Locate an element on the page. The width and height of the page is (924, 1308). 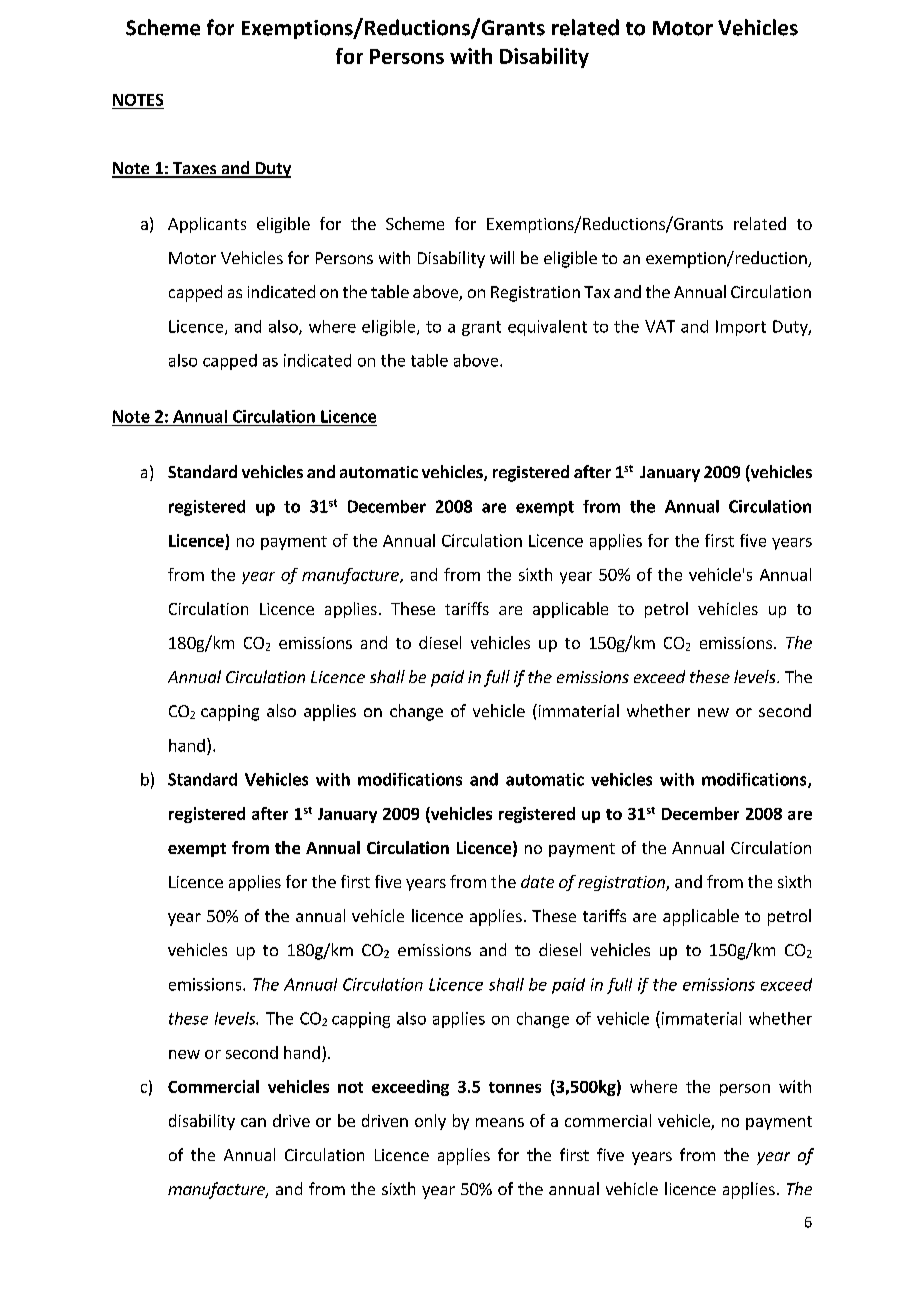
VAT is located at coordinates (660, 326).
